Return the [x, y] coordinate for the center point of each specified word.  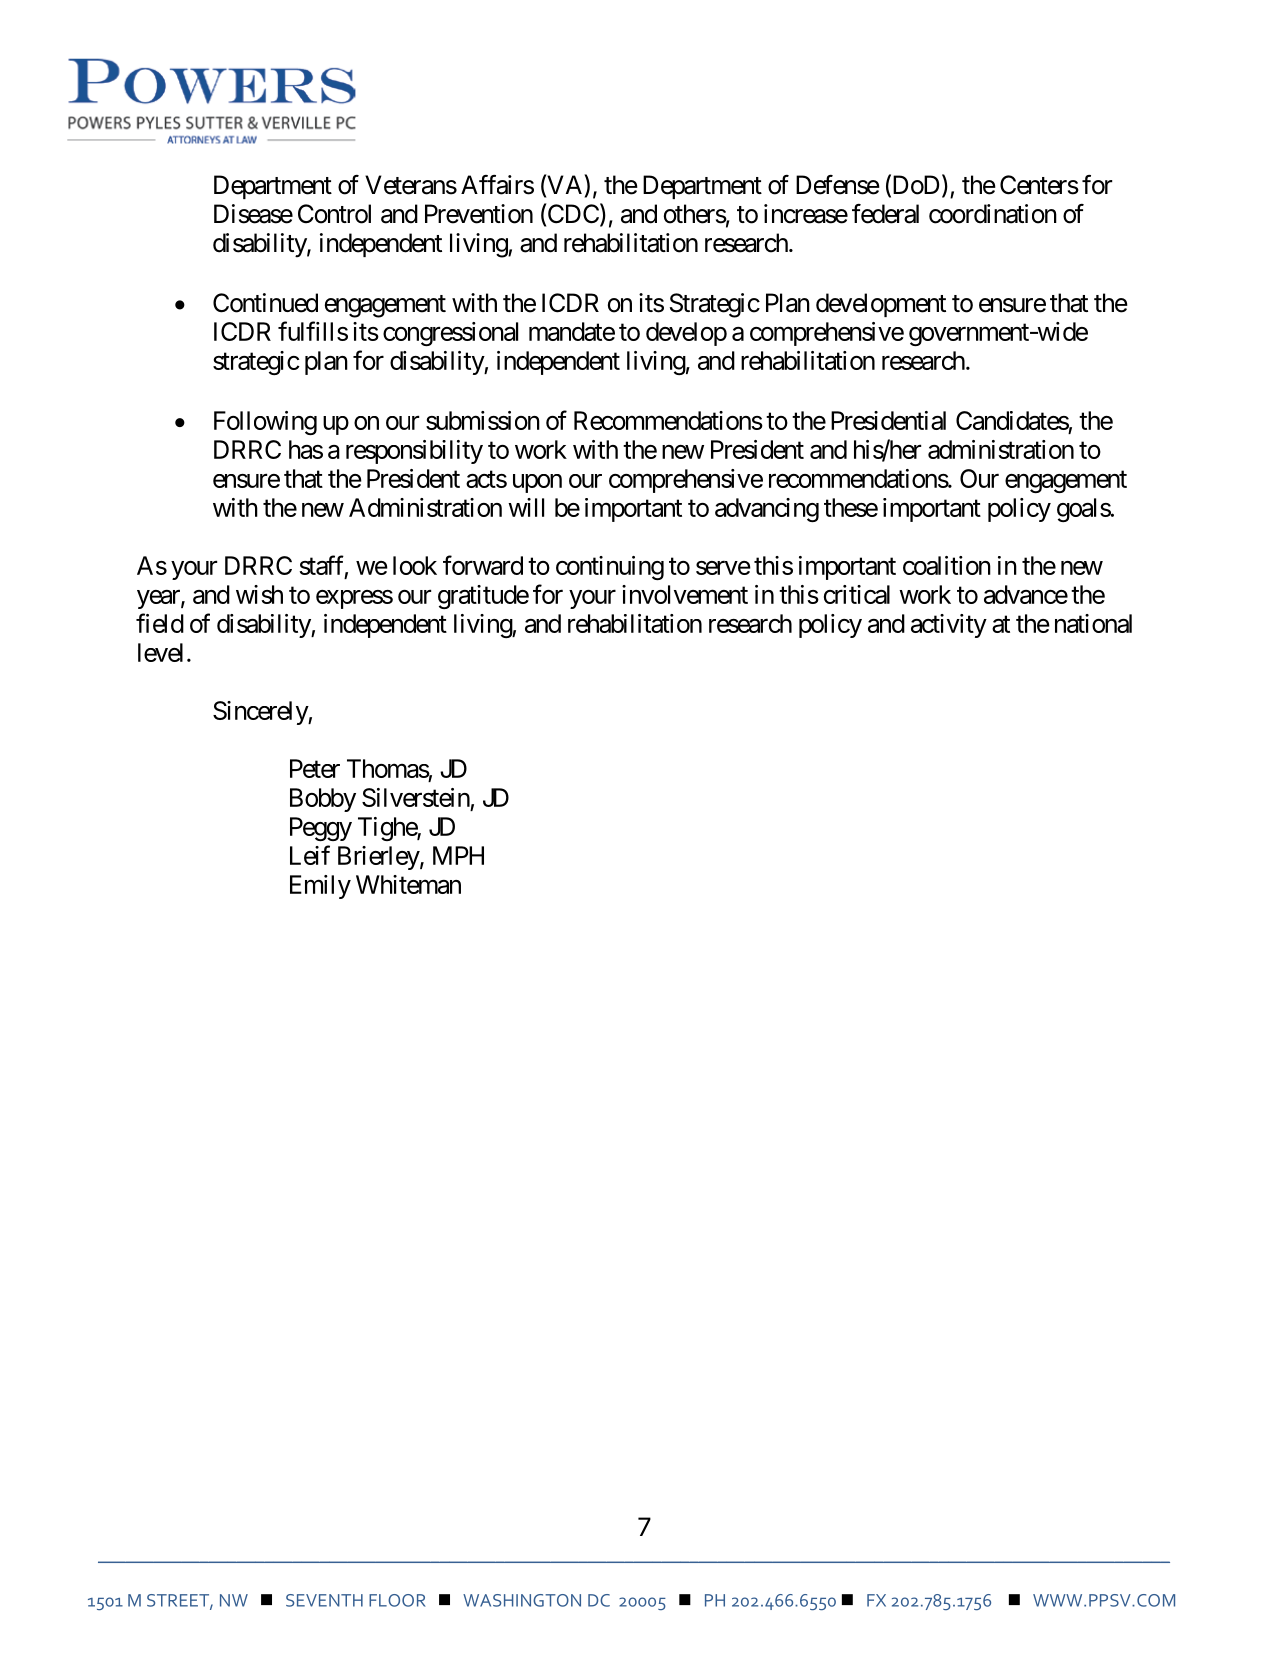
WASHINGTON [522, 1600]
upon [537, 483]
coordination [993, 214]
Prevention [479, 214]
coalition [947, 565]
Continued [265, 303]
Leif [310, 855]
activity [949, 626]
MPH [458, 855]
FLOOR [397, 1600]
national [1093, 623]
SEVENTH [324, 1600]
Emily [320, 887]
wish [259, 594]
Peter [315, 768]
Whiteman [408, 884]
